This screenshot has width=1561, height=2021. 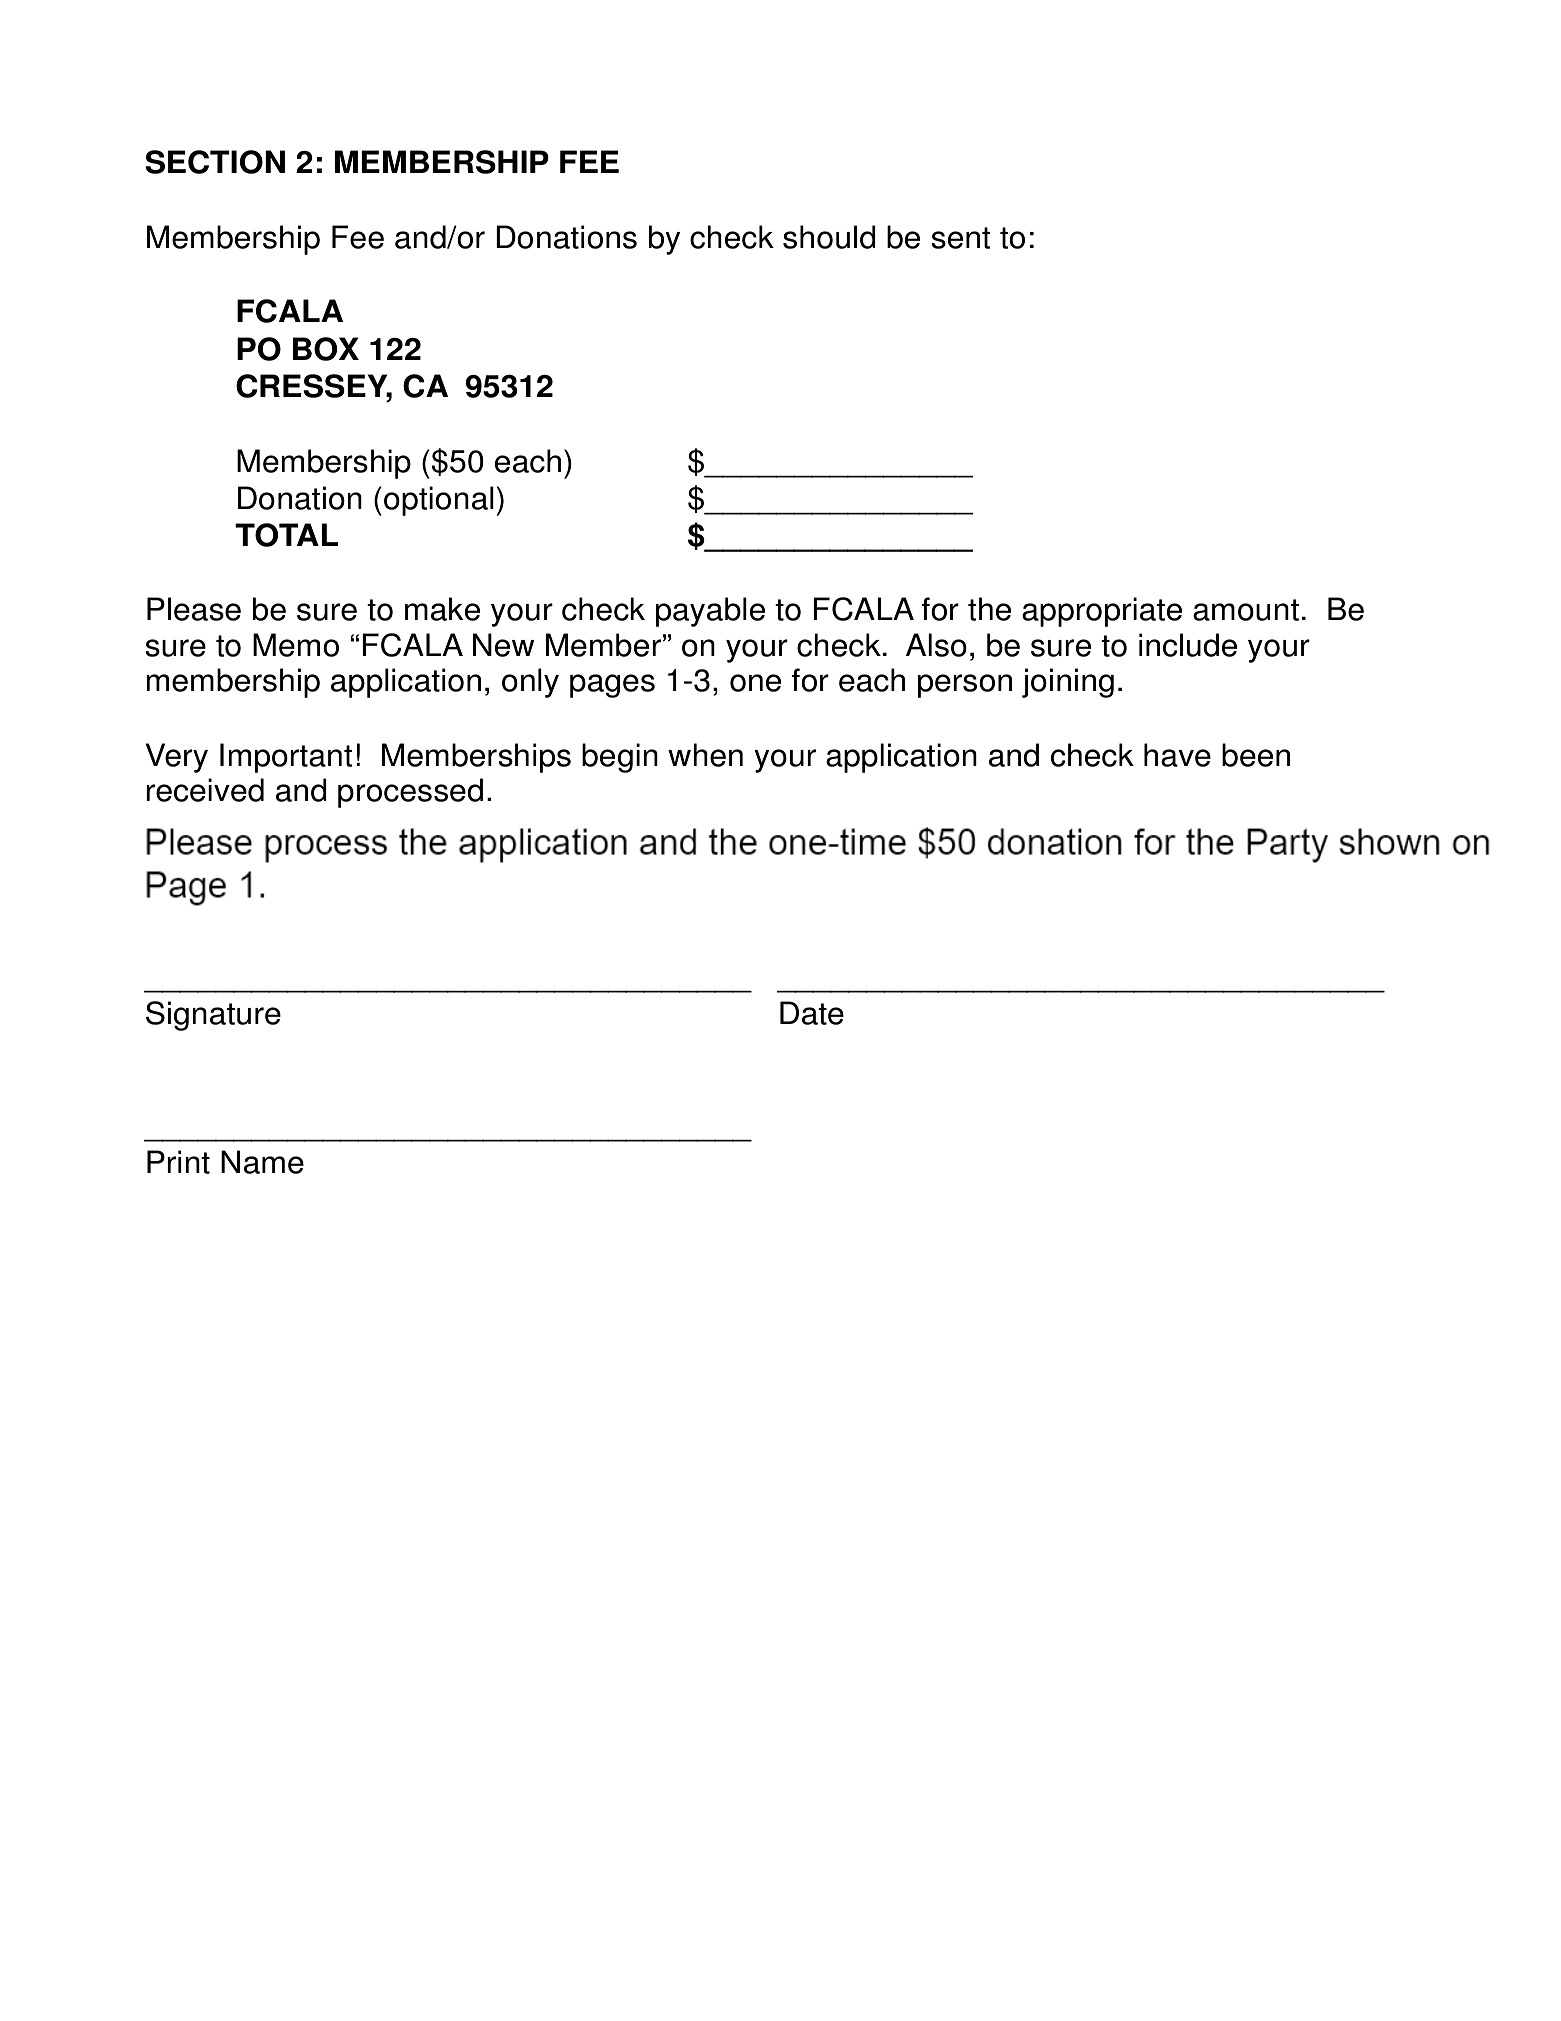 What do you see at coordinates (755, 683) in the screenshot?
I see `one` at bounding box center [755, 683].
